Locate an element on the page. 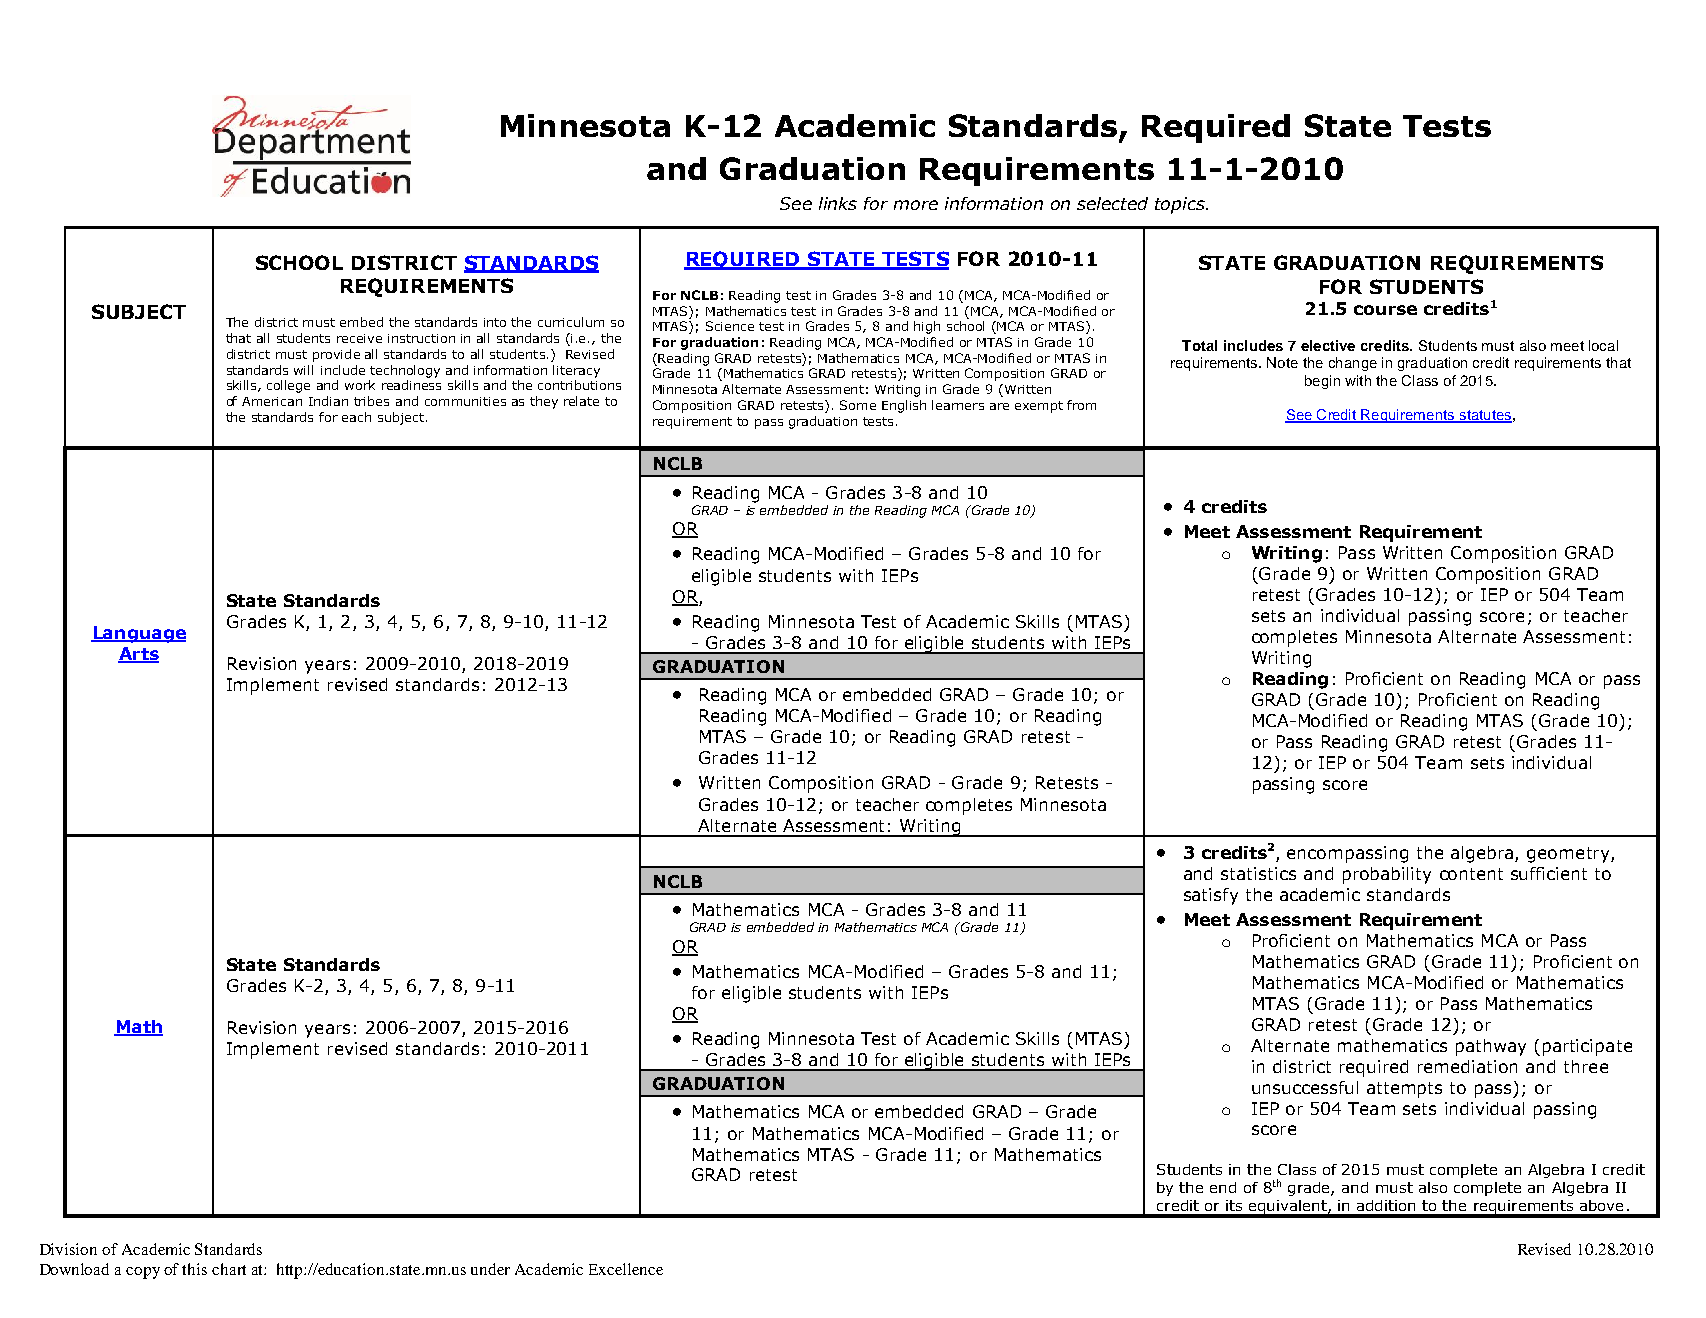 Image resolution: width=1706 pixels, height=1318 pixels. receive is located at coordinates (359, 338).
